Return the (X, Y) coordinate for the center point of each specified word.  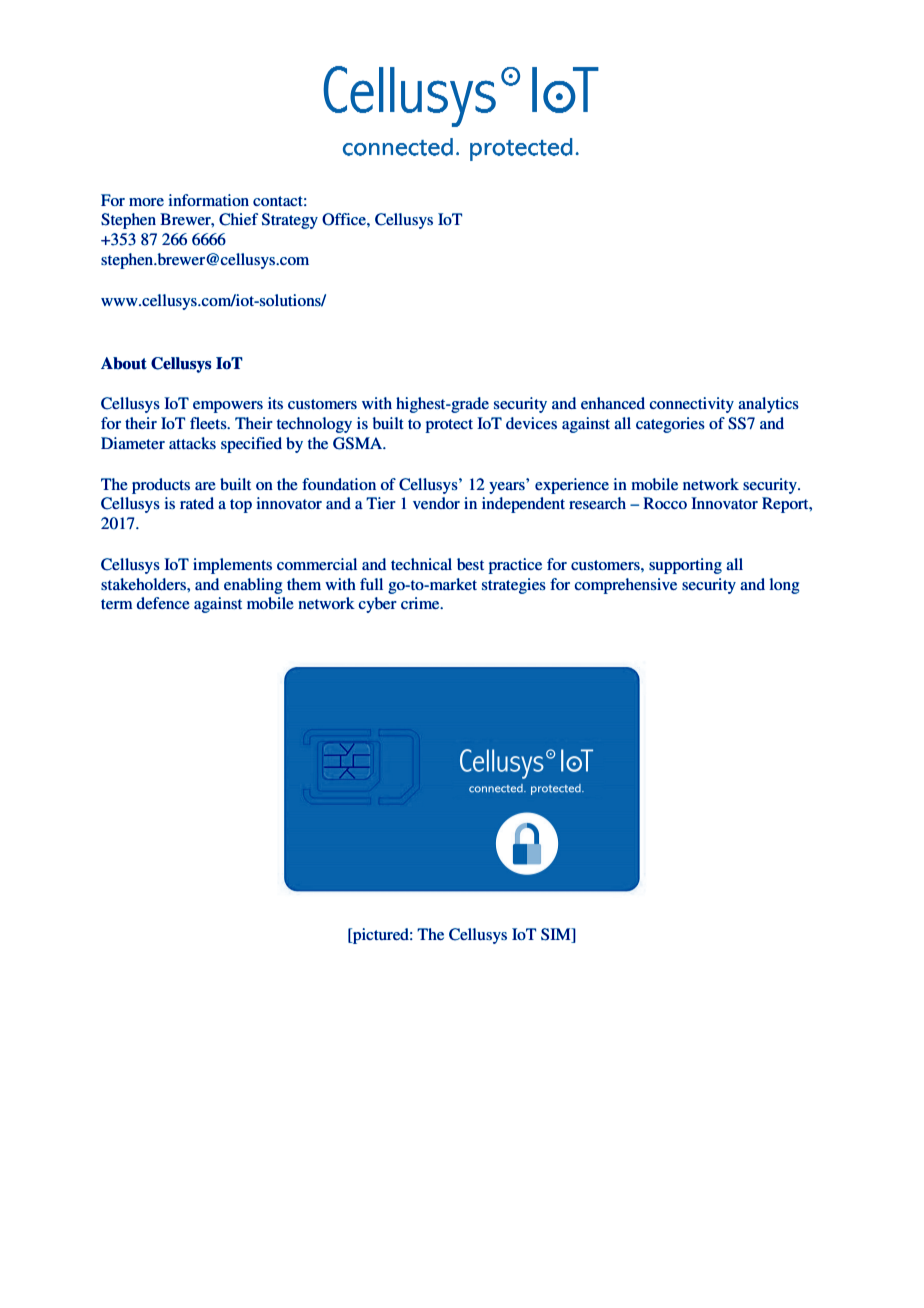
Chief (238, 219)
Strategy (290, 221)
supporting (685, 566)
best (470, 564)
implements (232, 566)
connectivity (692, 405)
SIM (557, 935)
